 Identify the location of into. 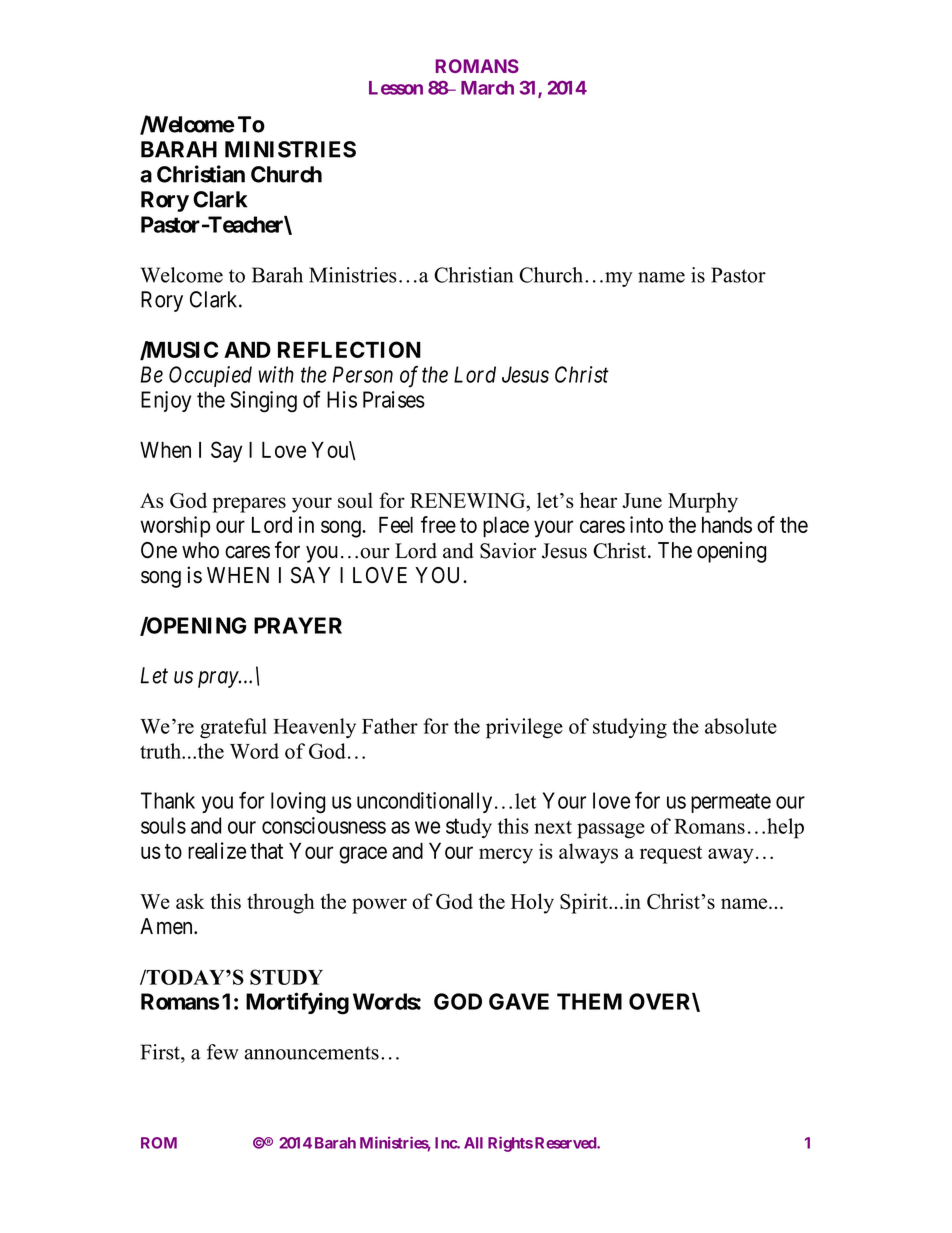
(646, 524).
